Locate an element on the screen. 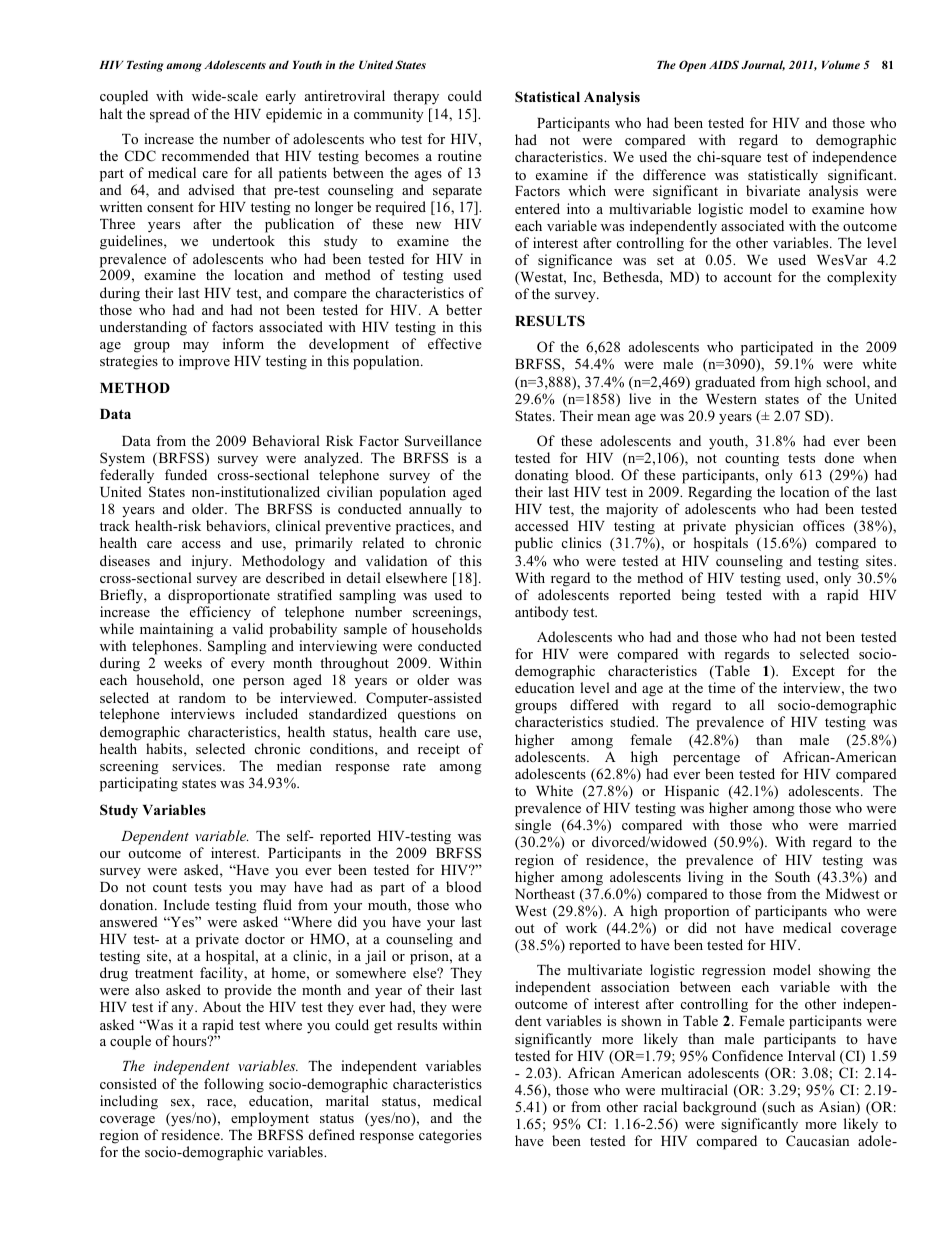 This screenshot has width=952, height=1233. percentage is located at coordinates (706, 759).
